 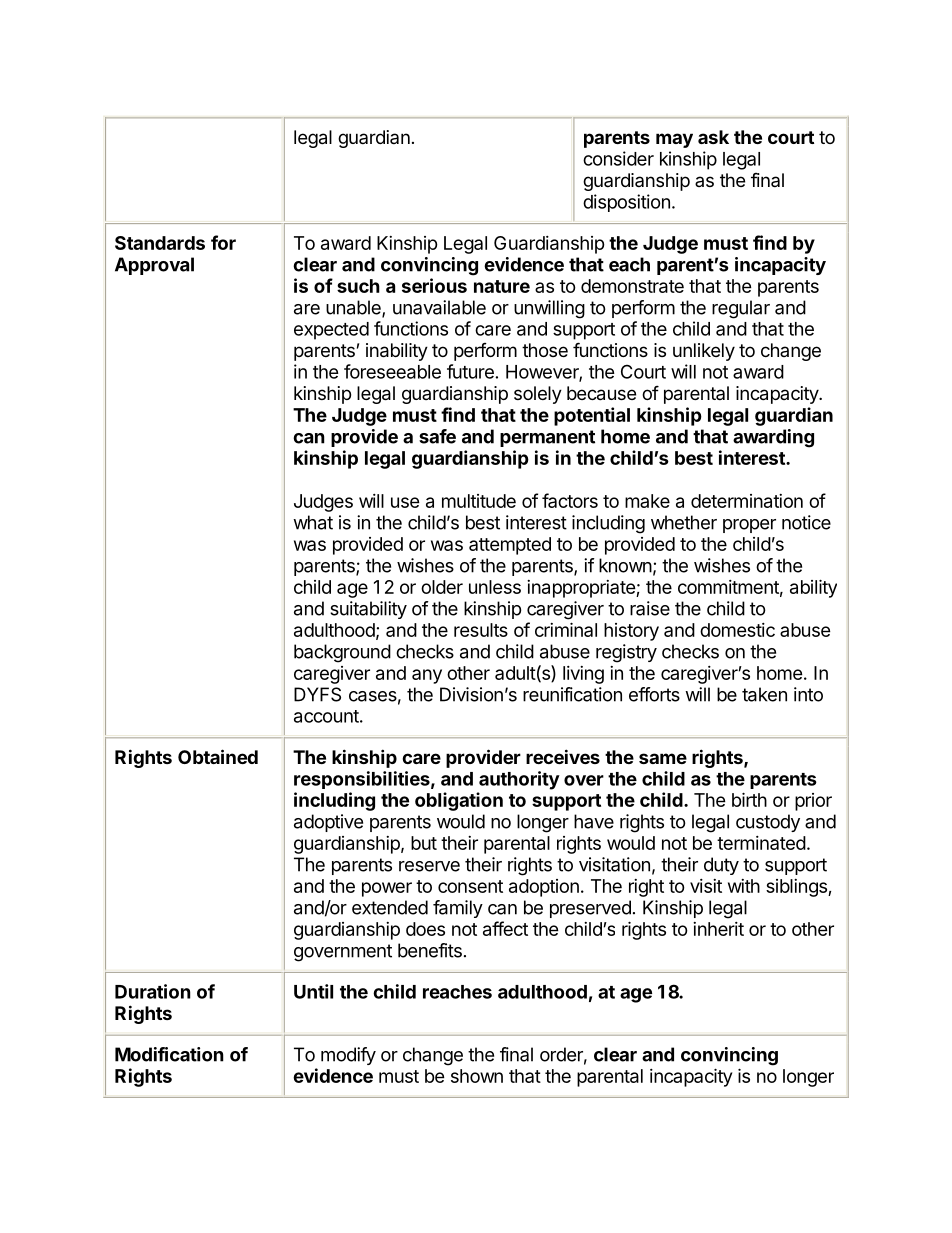 What do you see at coordinates (737, 630) in the document?
I see `domestic` at bounding box center [737, 630].
